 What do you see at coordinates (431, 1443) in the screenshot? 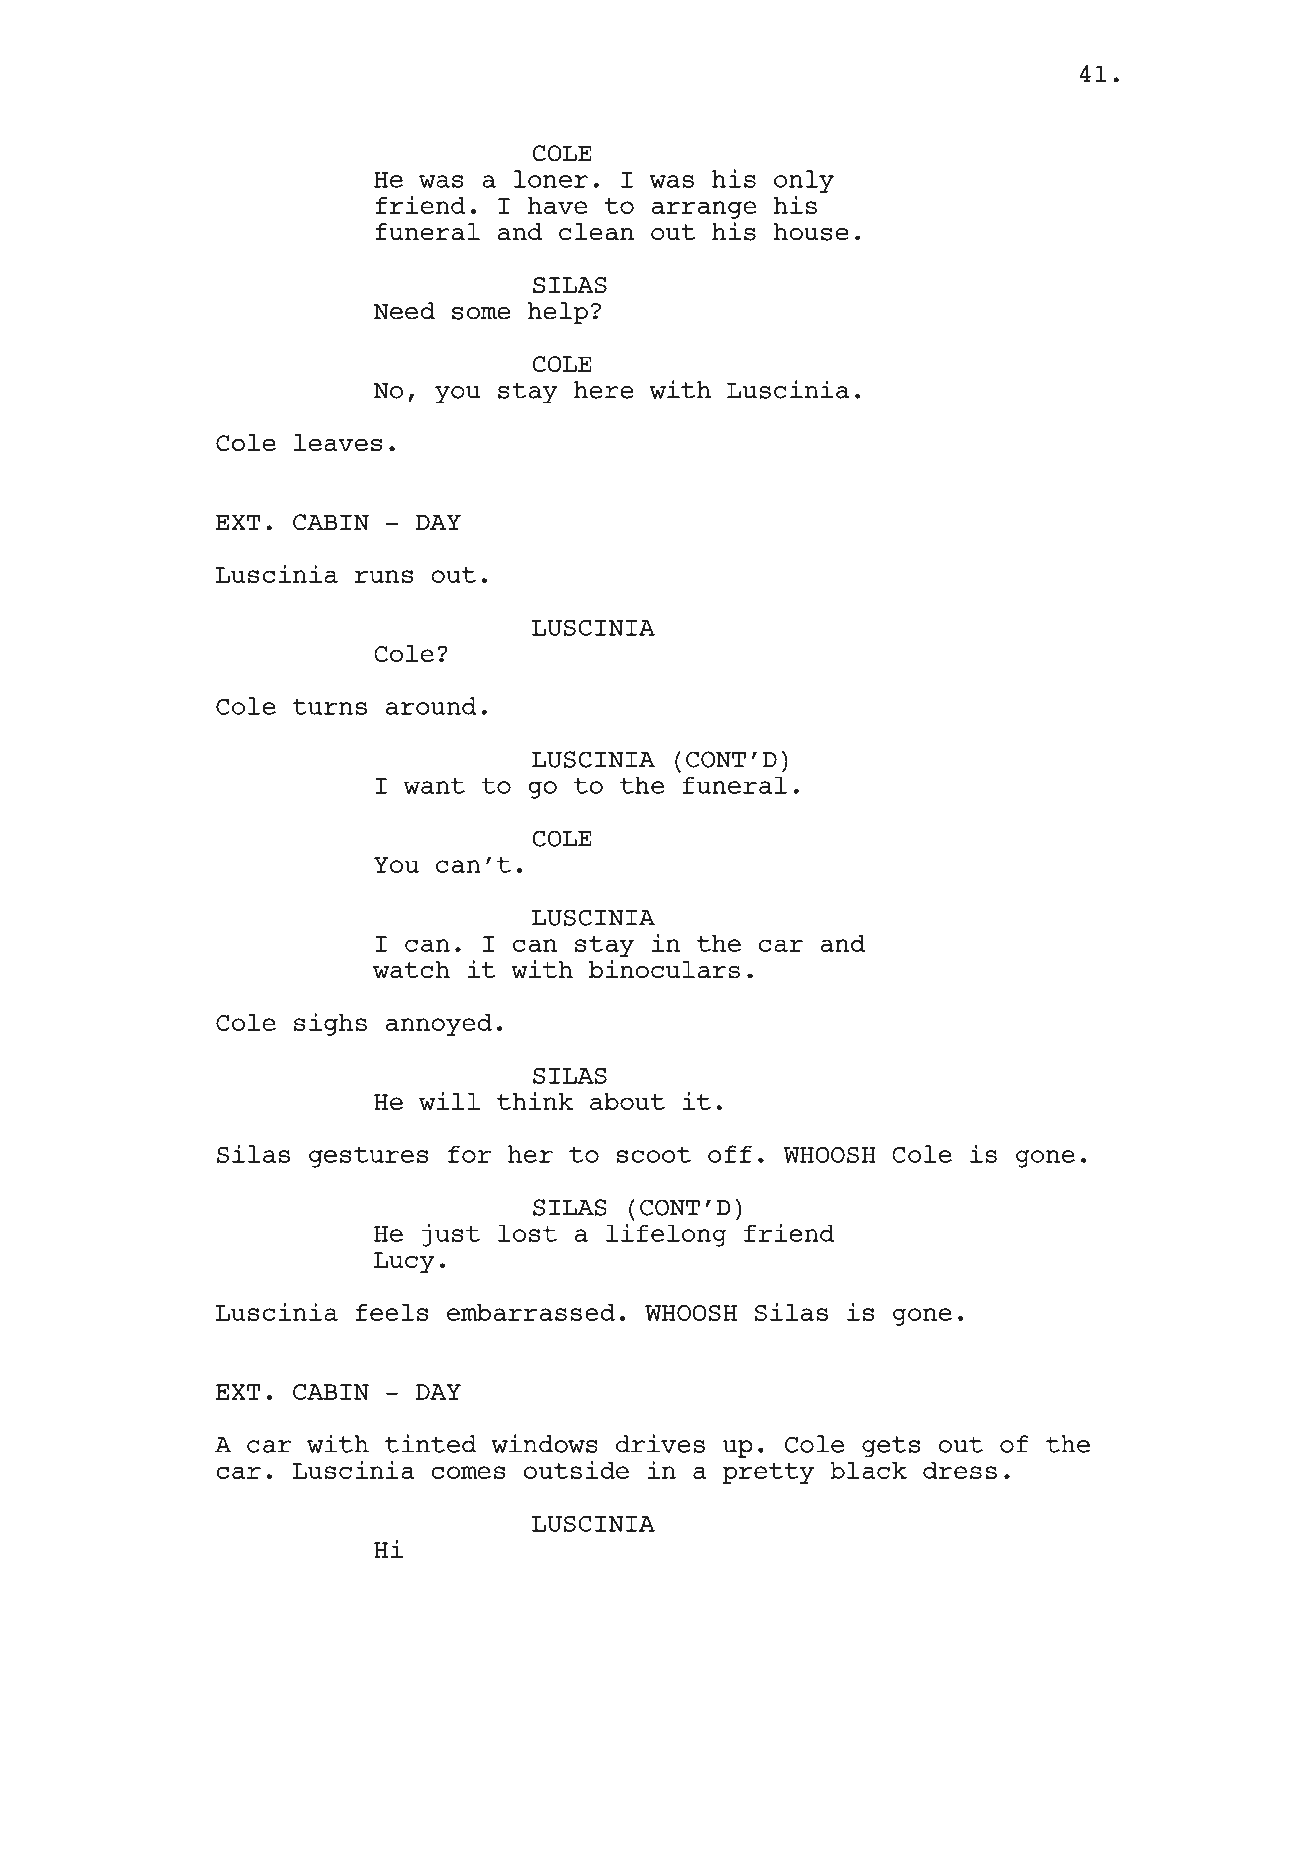
I see `tinted` at bounding box center [431, 1443].
